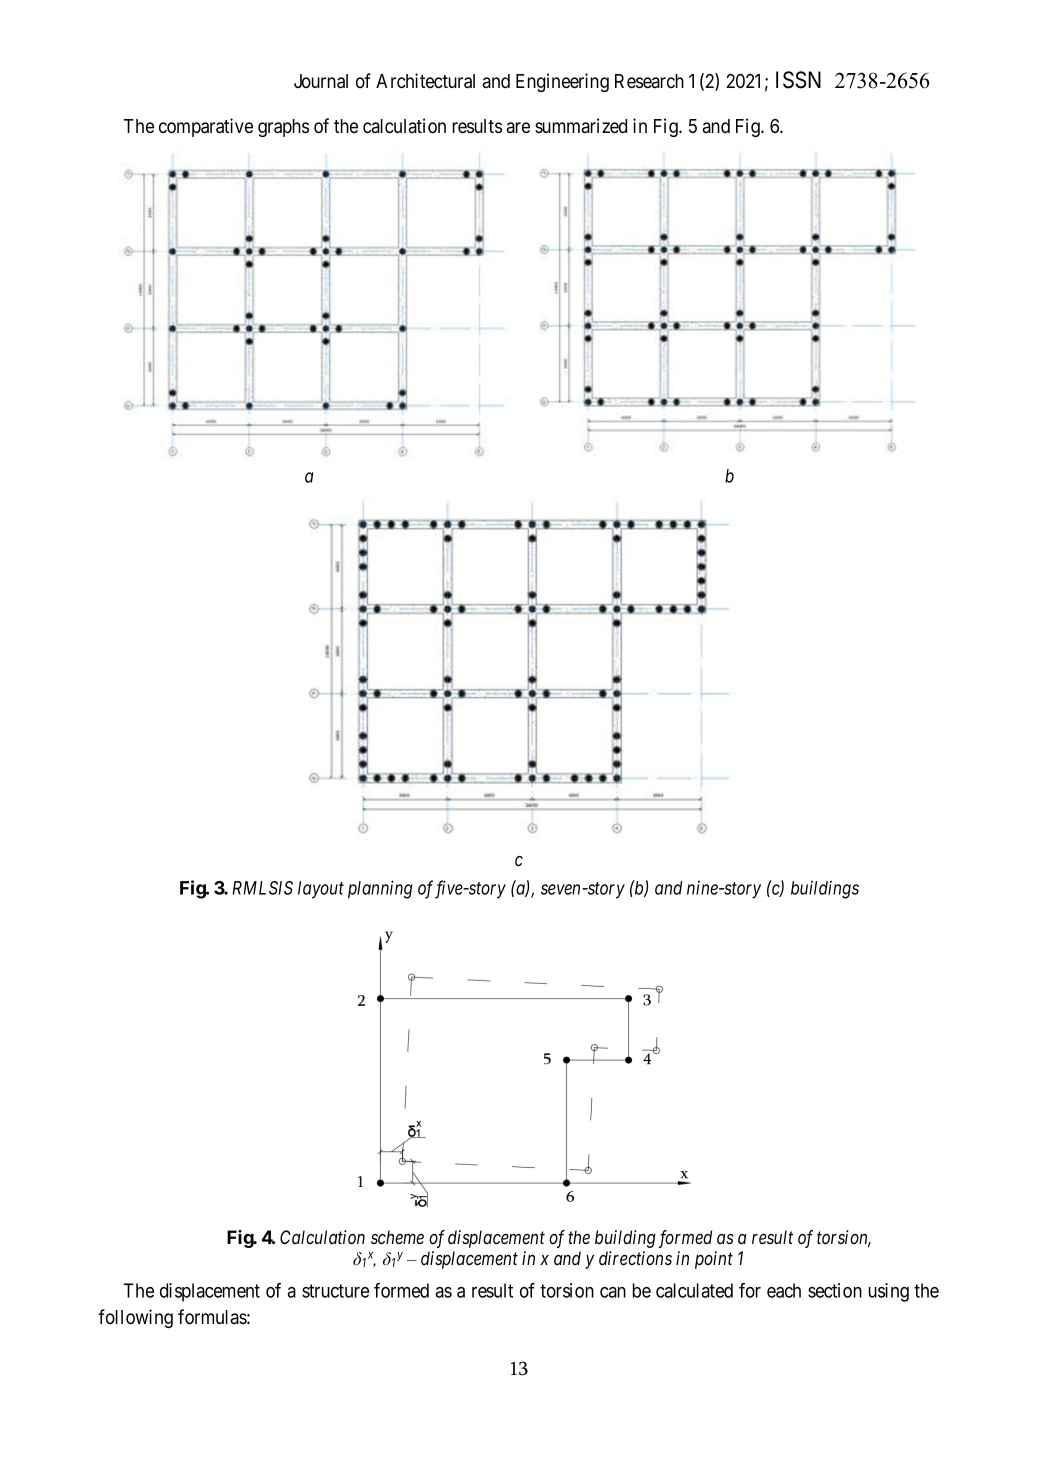 This image has width=1038, height=1468. What do you see at coordinates (206, 127) in the image?
I see `comparative` at bounding box center [206, 127].
